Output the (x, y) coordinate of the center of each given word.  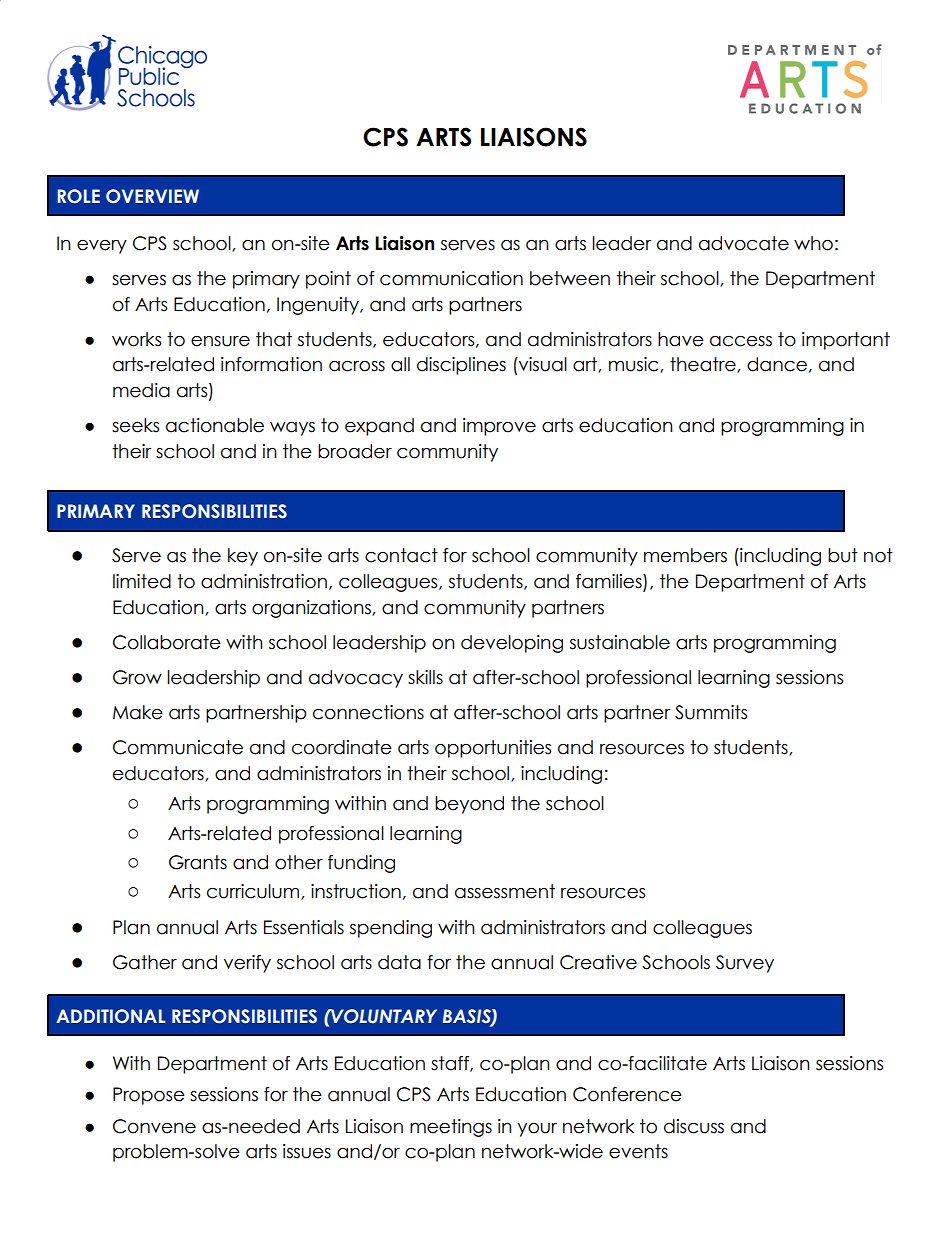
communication (451, 278)
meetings (451, 1128)
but (843, 555)
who (813, 243)
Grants (198, 862)
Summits (711, 712)
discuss (694, 1126)
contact (401, 555)
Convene (154, 1126)
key (243, 557)
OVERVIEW (152, 196)
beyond (469, 805)
